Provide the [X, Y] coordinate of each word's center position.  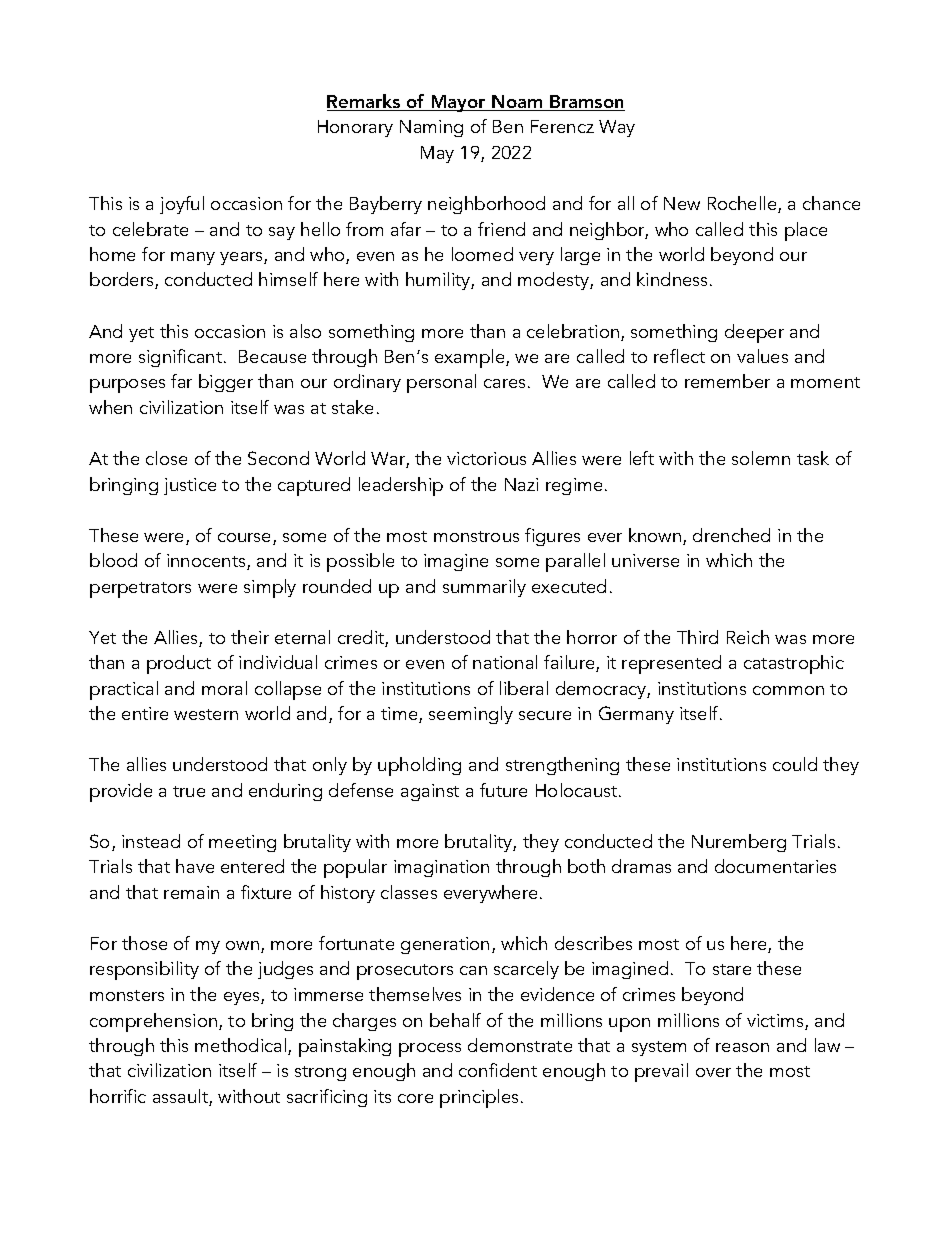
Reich [748, 637]
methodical [242, 1046]
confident [498, 1070]
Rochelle [743, 204]
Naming [431, 128]
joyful [182, 205]
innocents [207, 562]
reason [742, 1047]
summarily [484, 588]
